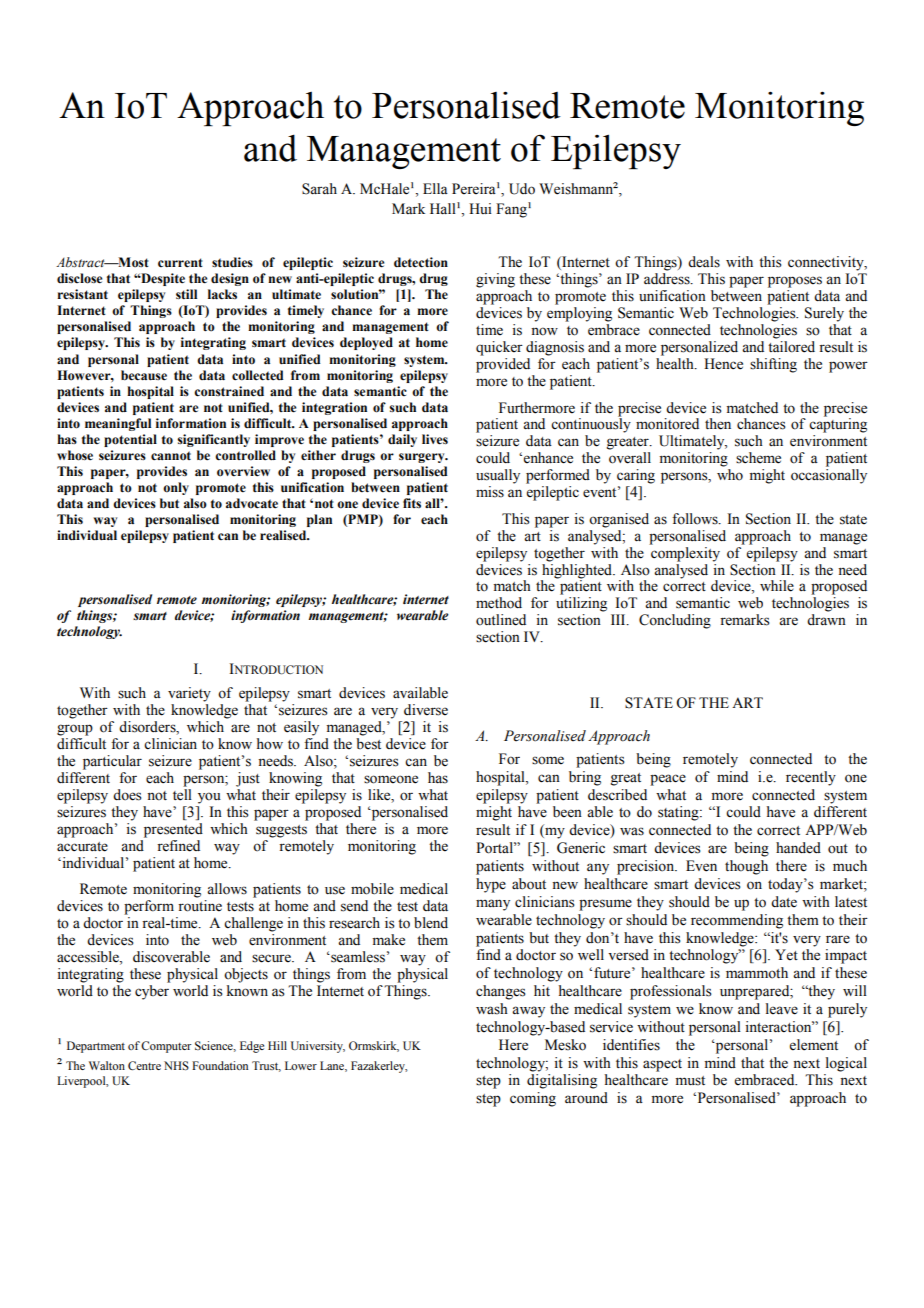  What do you see at coordinates (533, 1099) in the image?
I see `coming` at bounding box center [533, 1099].
